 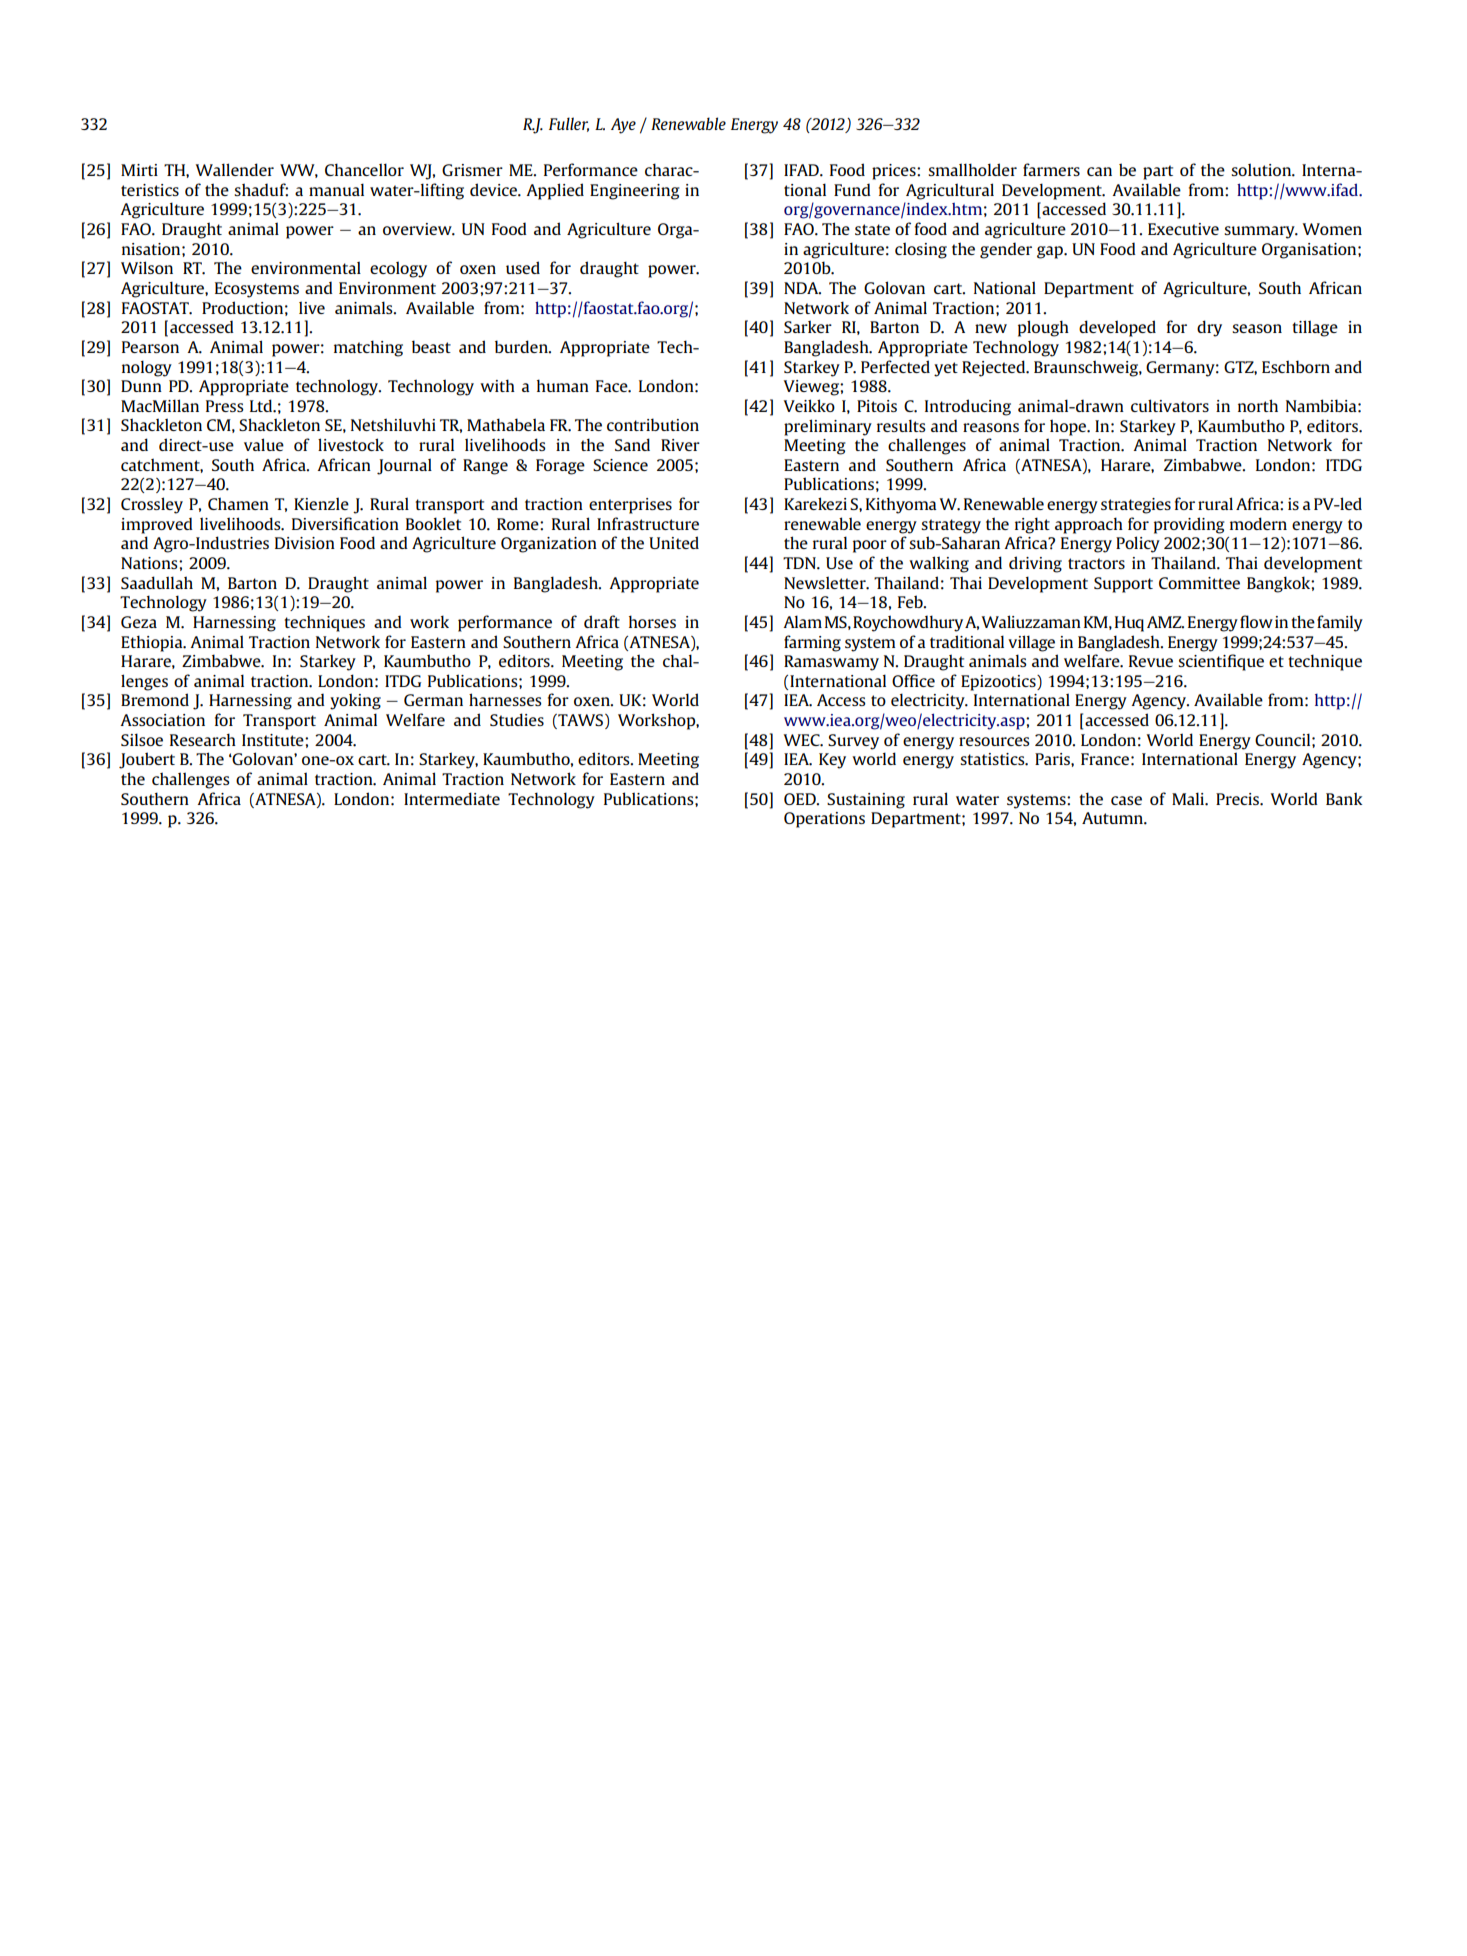 What do you see at coordinates (824, 820) in the screenshot?
I see `Operations` at bounding box center [824, 820].
